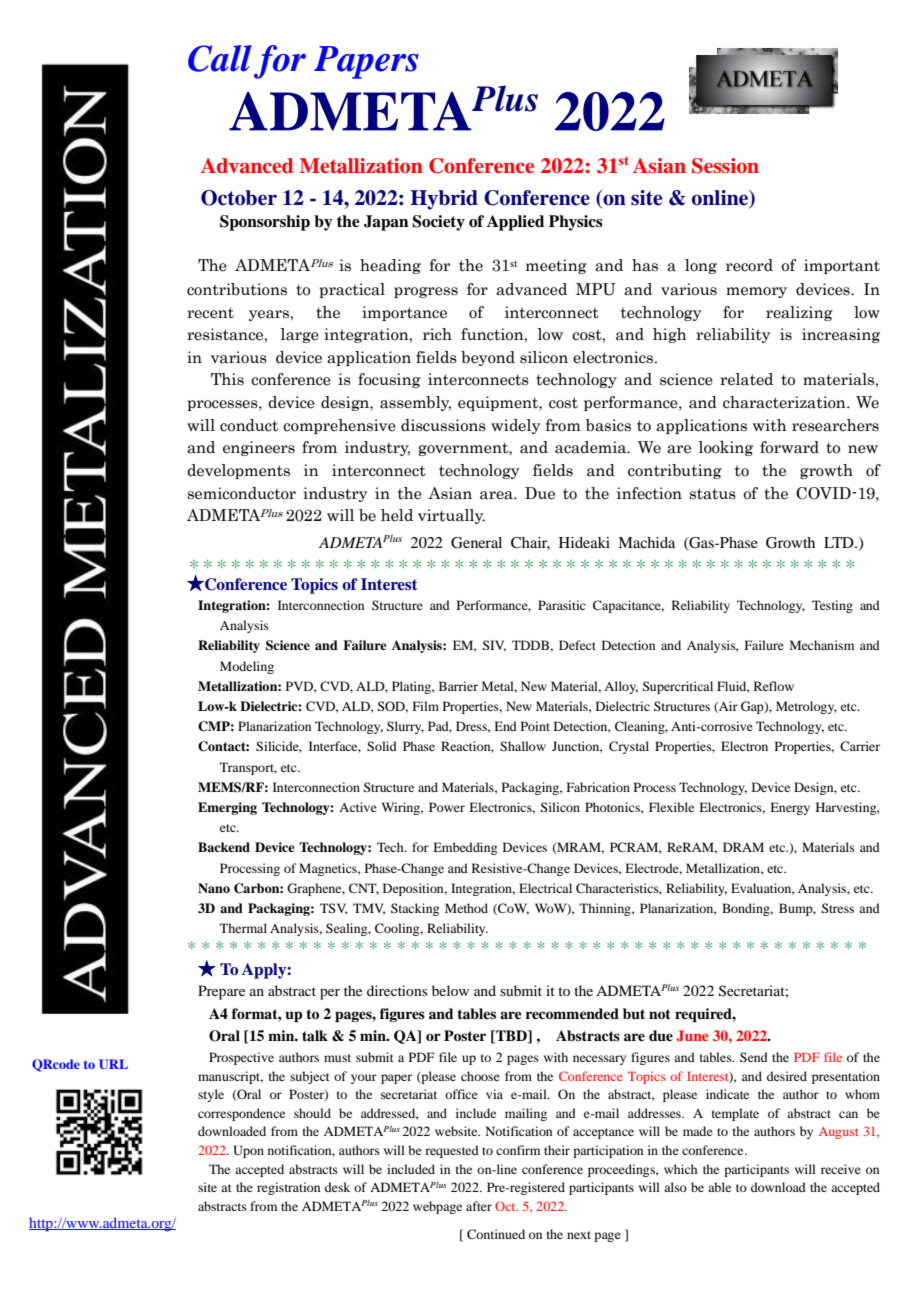 The image size is (924, 1308). What do you see at coordinates (220, 58) in the image?
I see `Call` at bounding box center [220, 58].
